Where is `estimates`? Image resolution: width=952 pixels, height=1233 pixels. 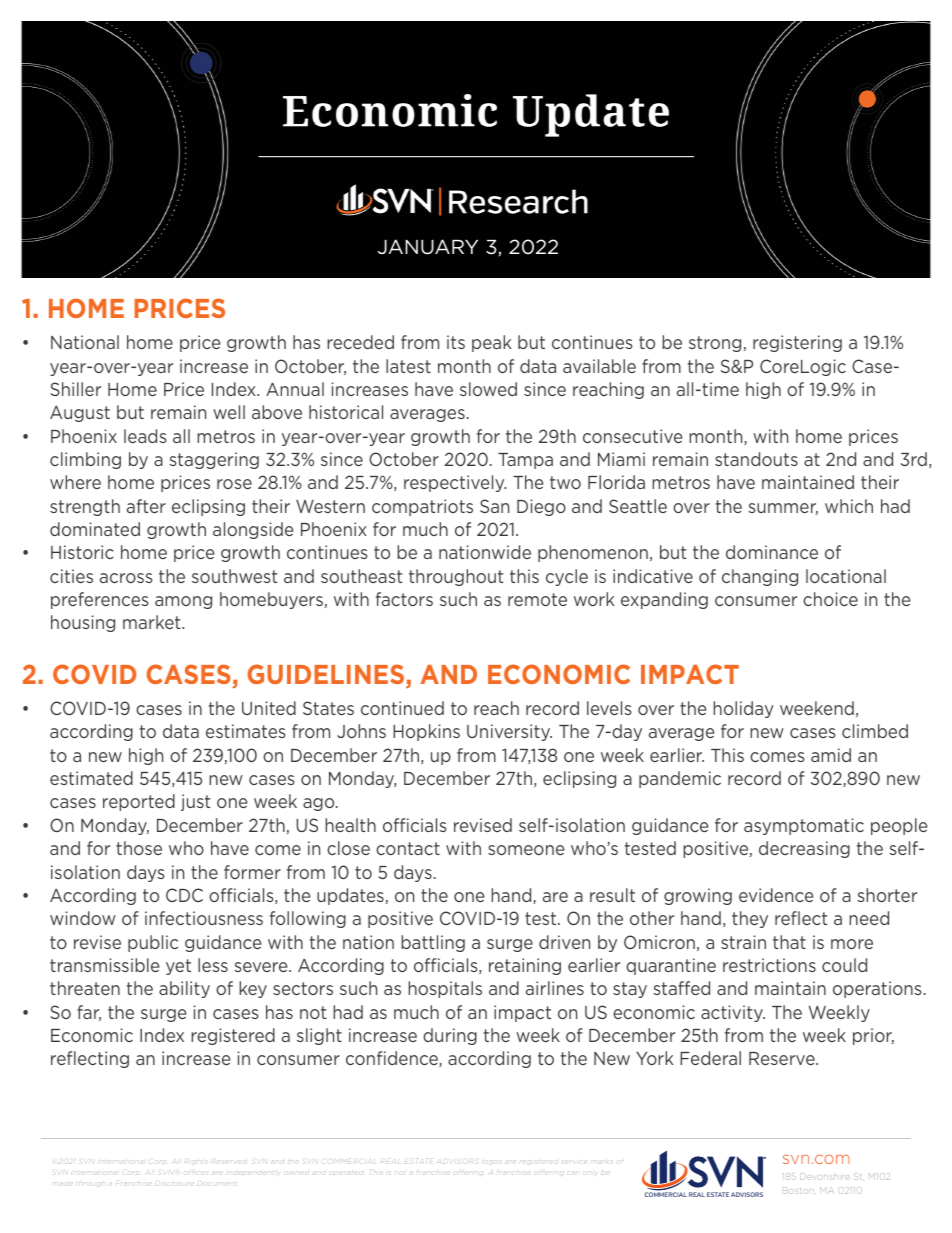
estimates is located at coordinates (245, 731).
